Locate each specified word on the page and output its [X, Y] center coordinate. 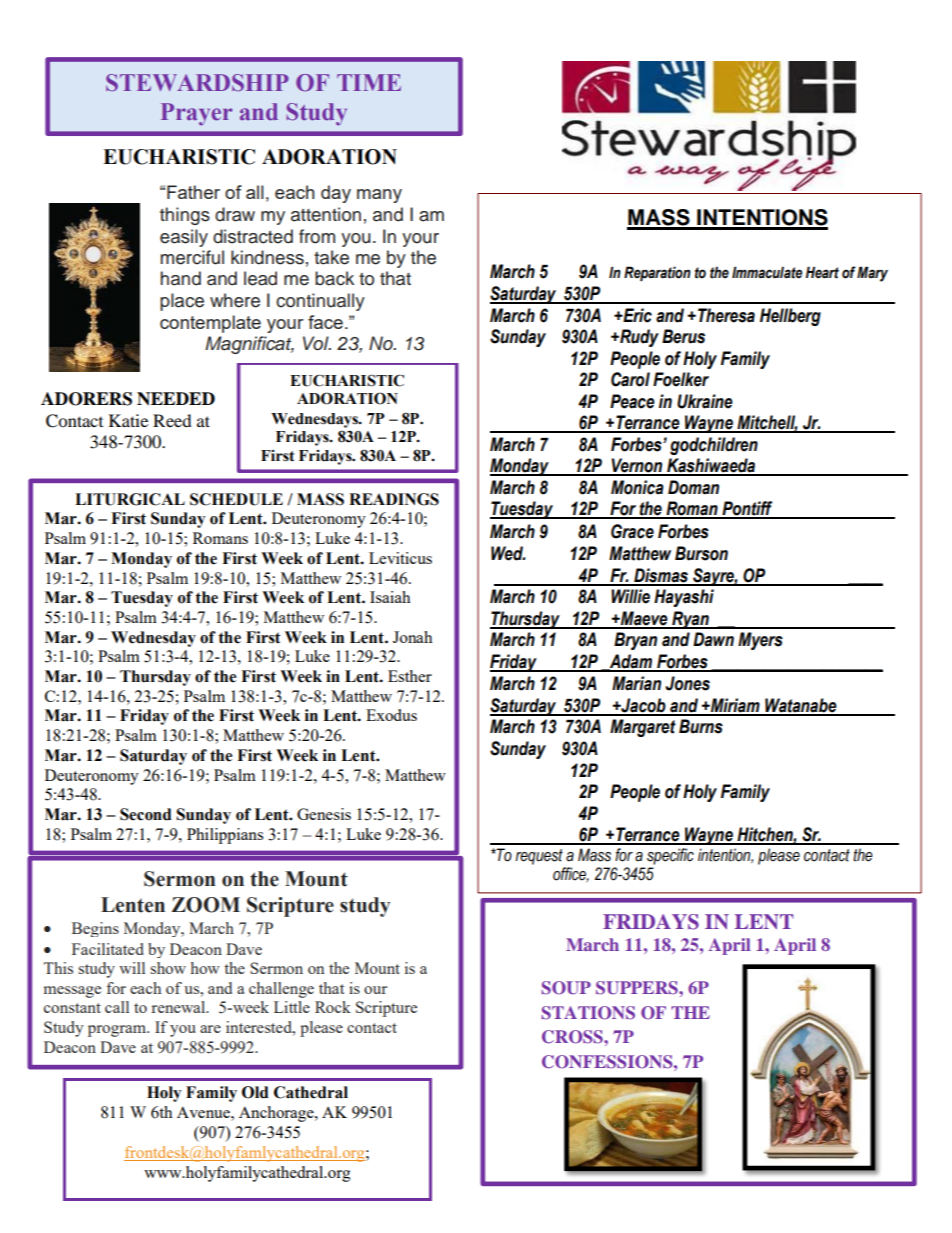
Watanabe [801, 706]
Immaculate [767, 272]
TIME [369, 82]
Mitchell [766, 423]
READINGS [394, 499]
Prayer [196, 114]
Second [146, 814]
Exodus [391, 715]
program [118, 1031]
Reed [172, 420]
